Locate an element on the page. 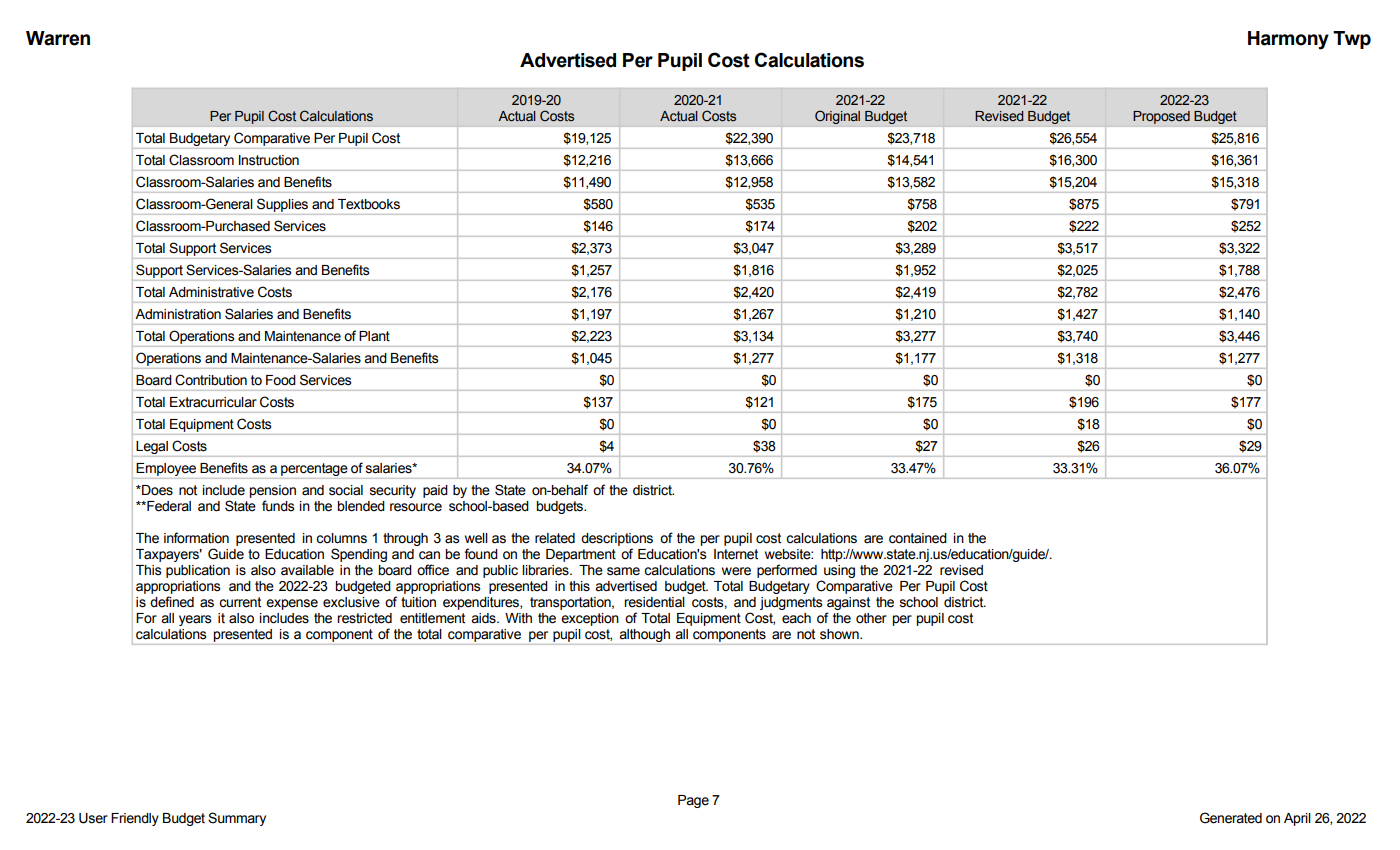 This document has width=1400, height=850. Proposed is located at coordinates (1161, 117).
